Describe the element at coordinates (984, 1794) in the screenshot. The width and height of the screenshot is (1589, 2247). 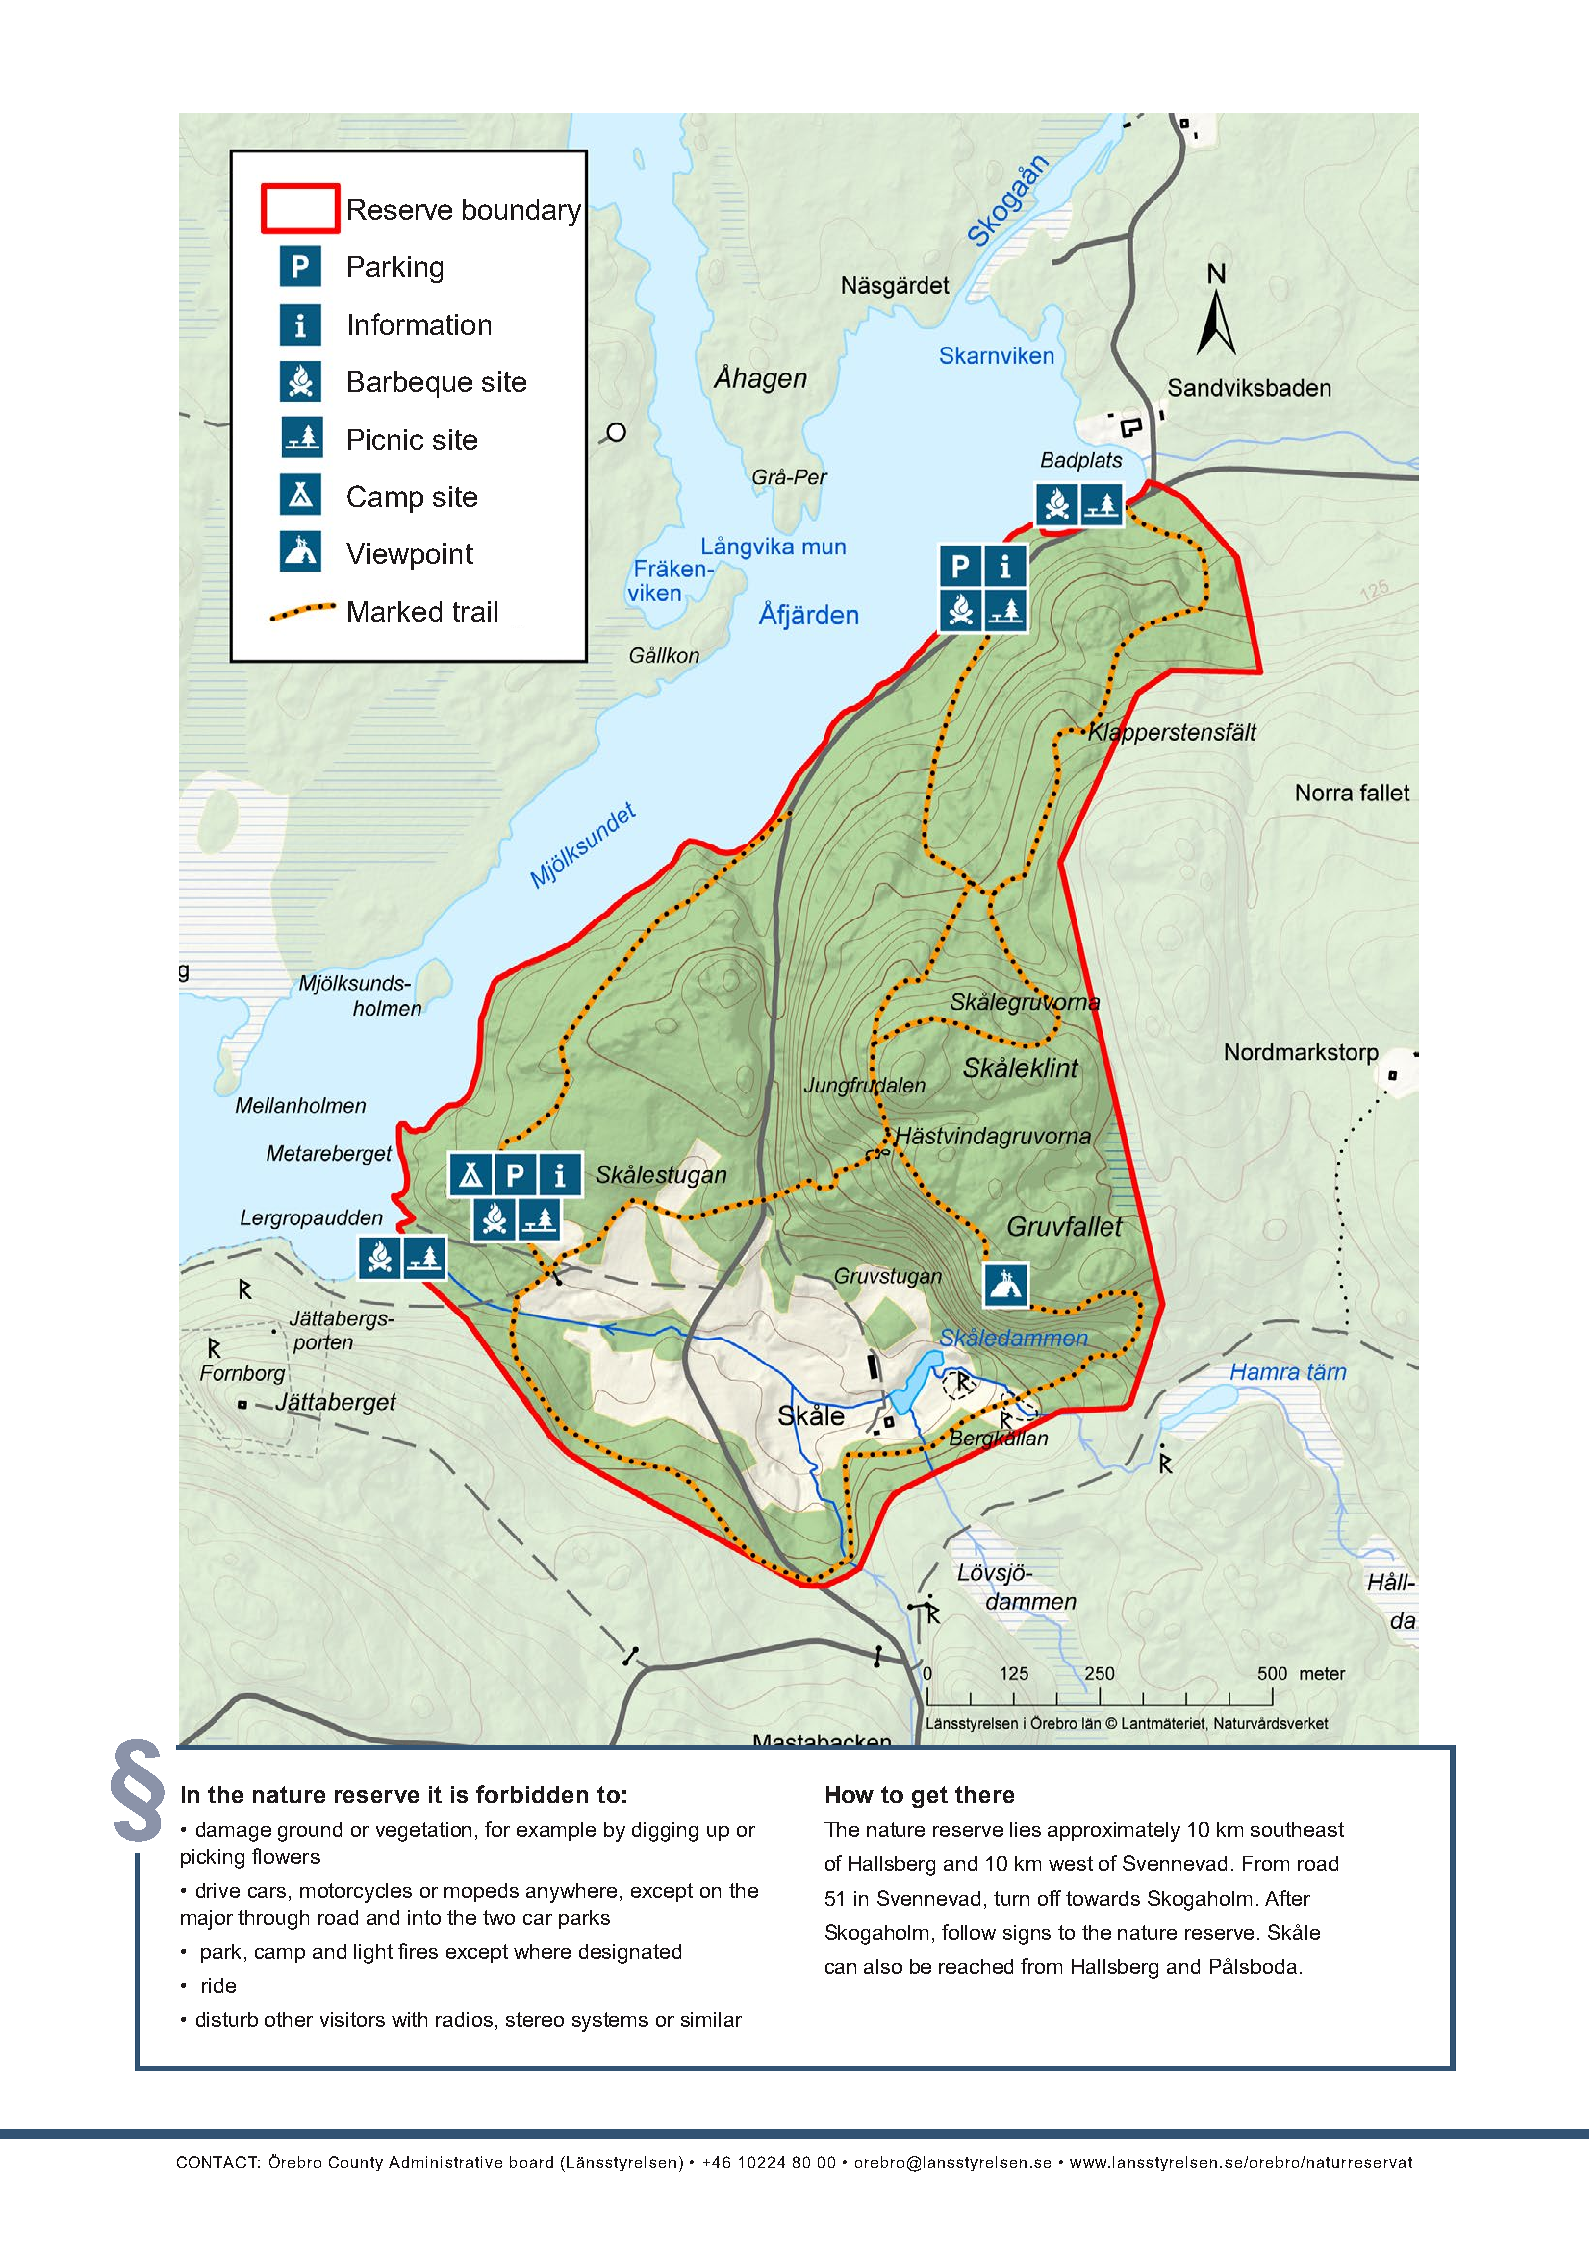
I see `there` at that location.
